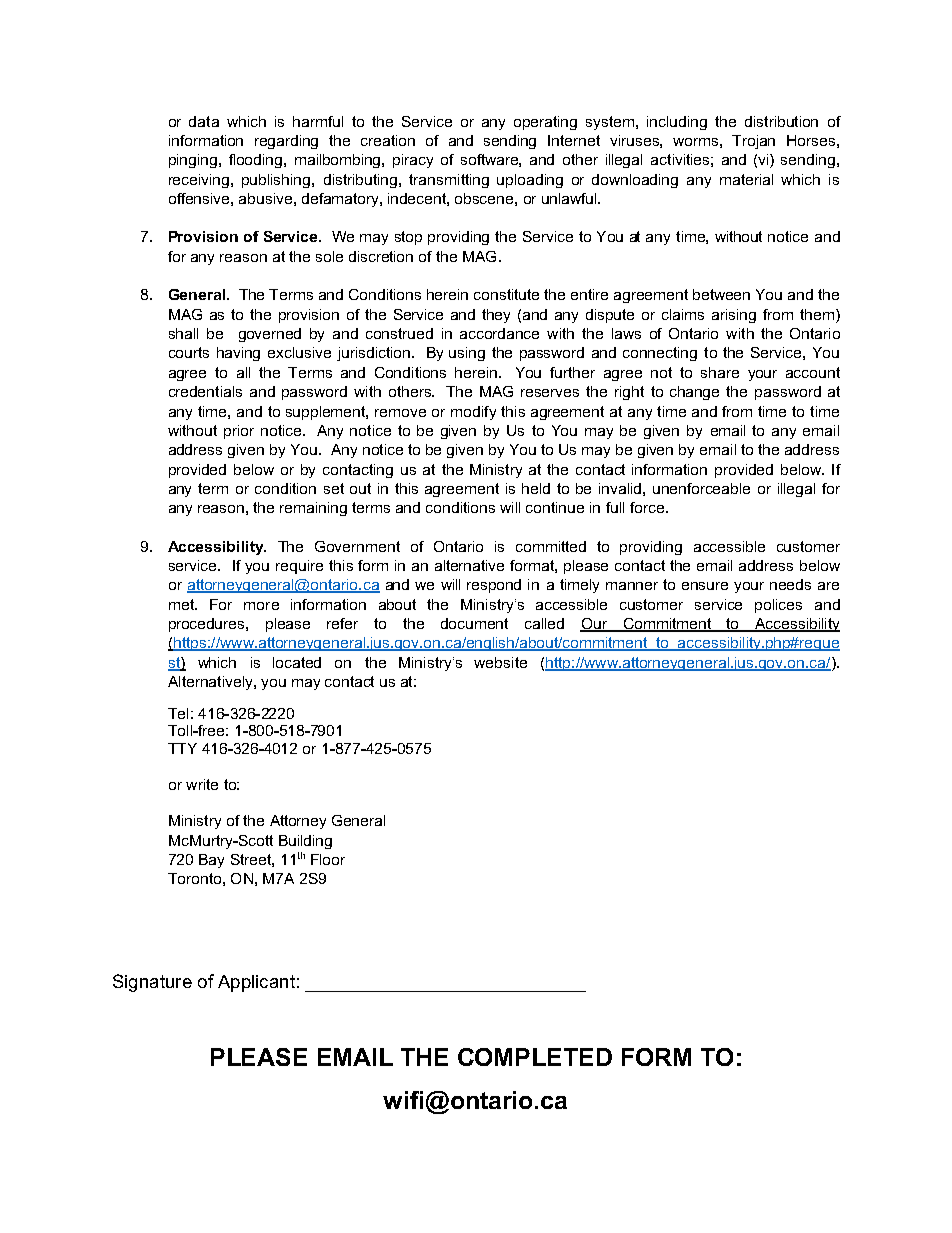 Image resolution: width=952 pixels, height=1233 pixels. I want to click on transmitting, so click(449, 181).
